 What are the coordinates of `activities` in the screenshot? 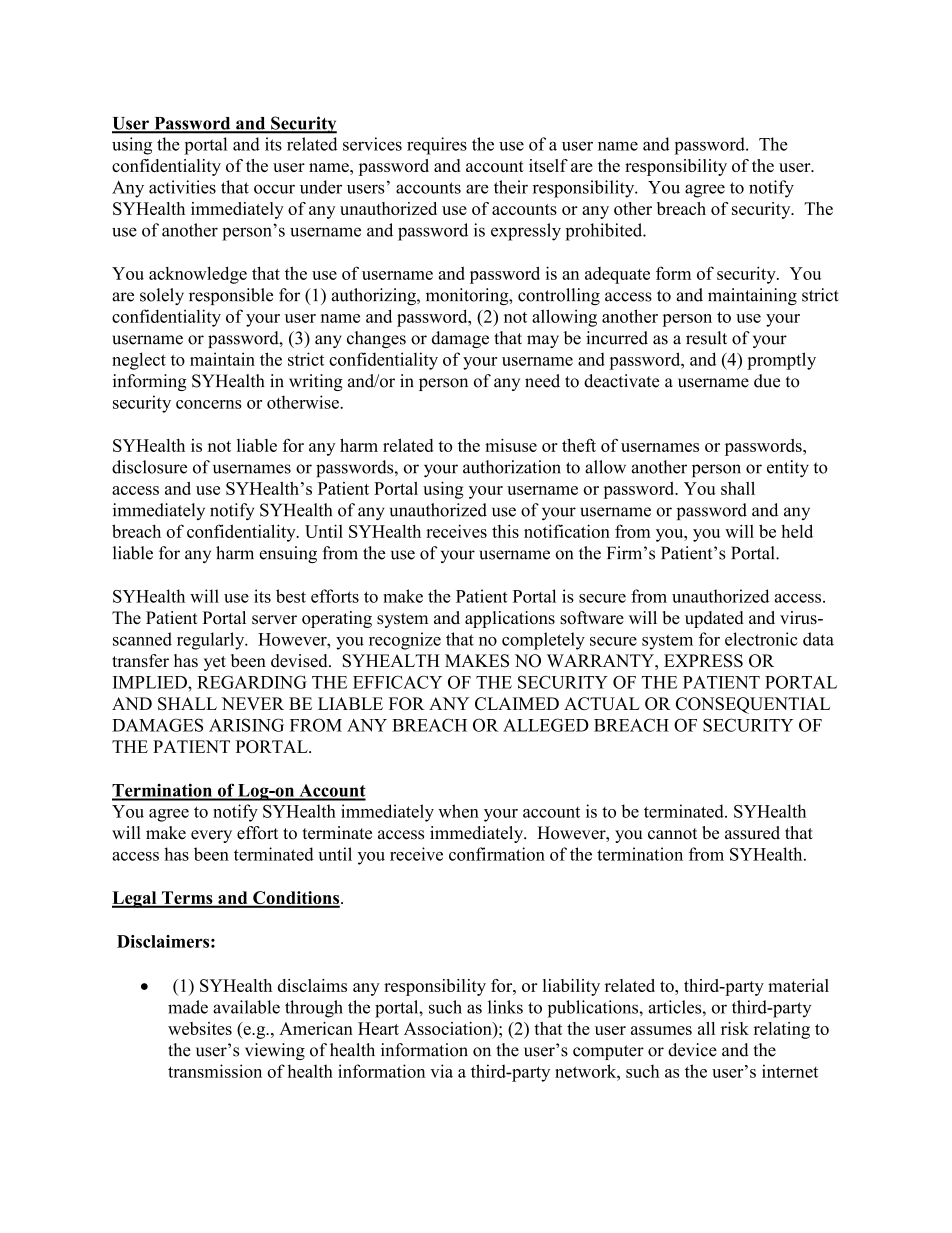 It's located at (182, 187).
